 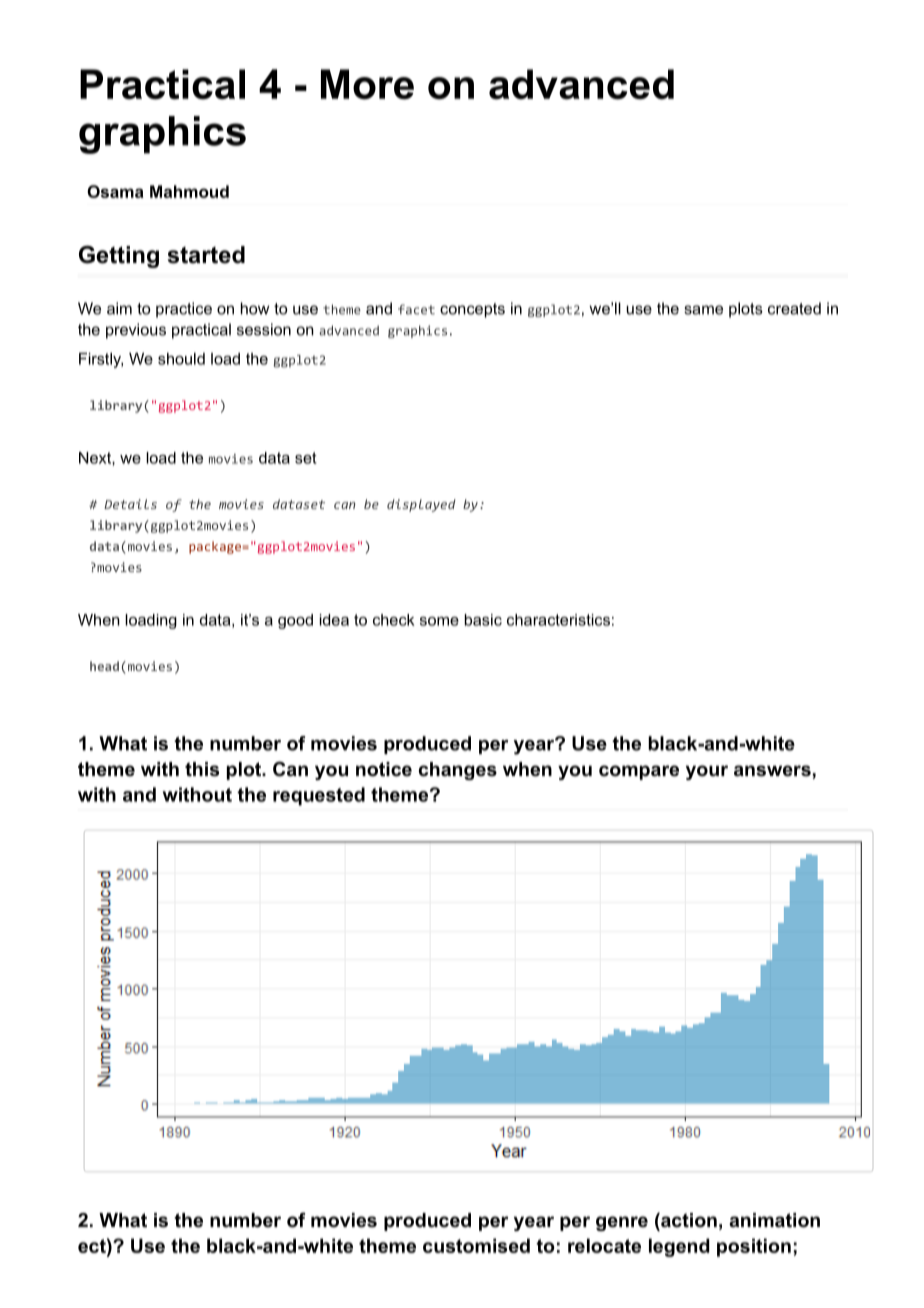 What do you see at coordinates (604, 1245) in the screenshot?
I see `relocate` at bounding box center [604, 1245].
